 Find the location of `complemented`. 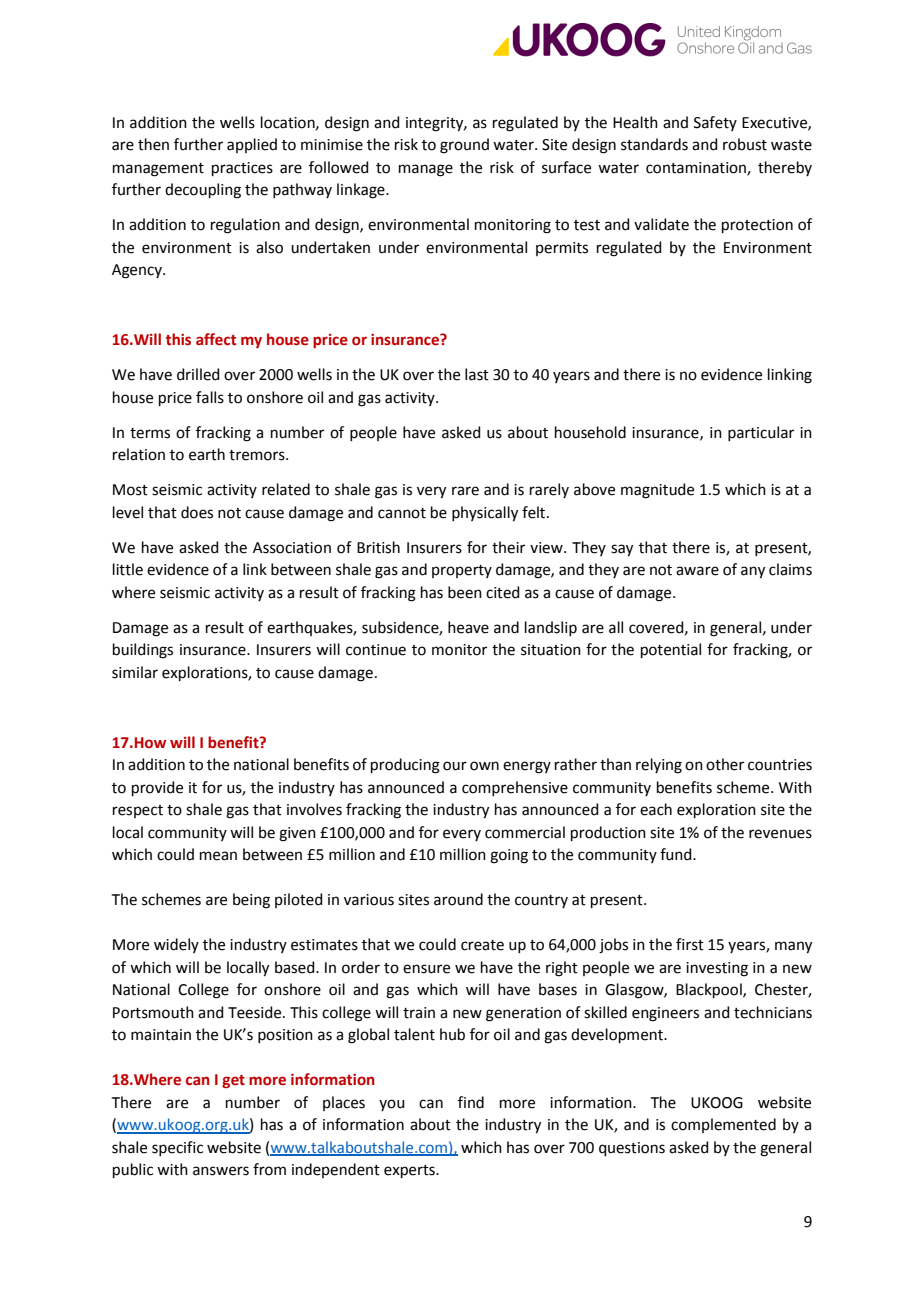

complemented is located at coordinates (723, 1125).
